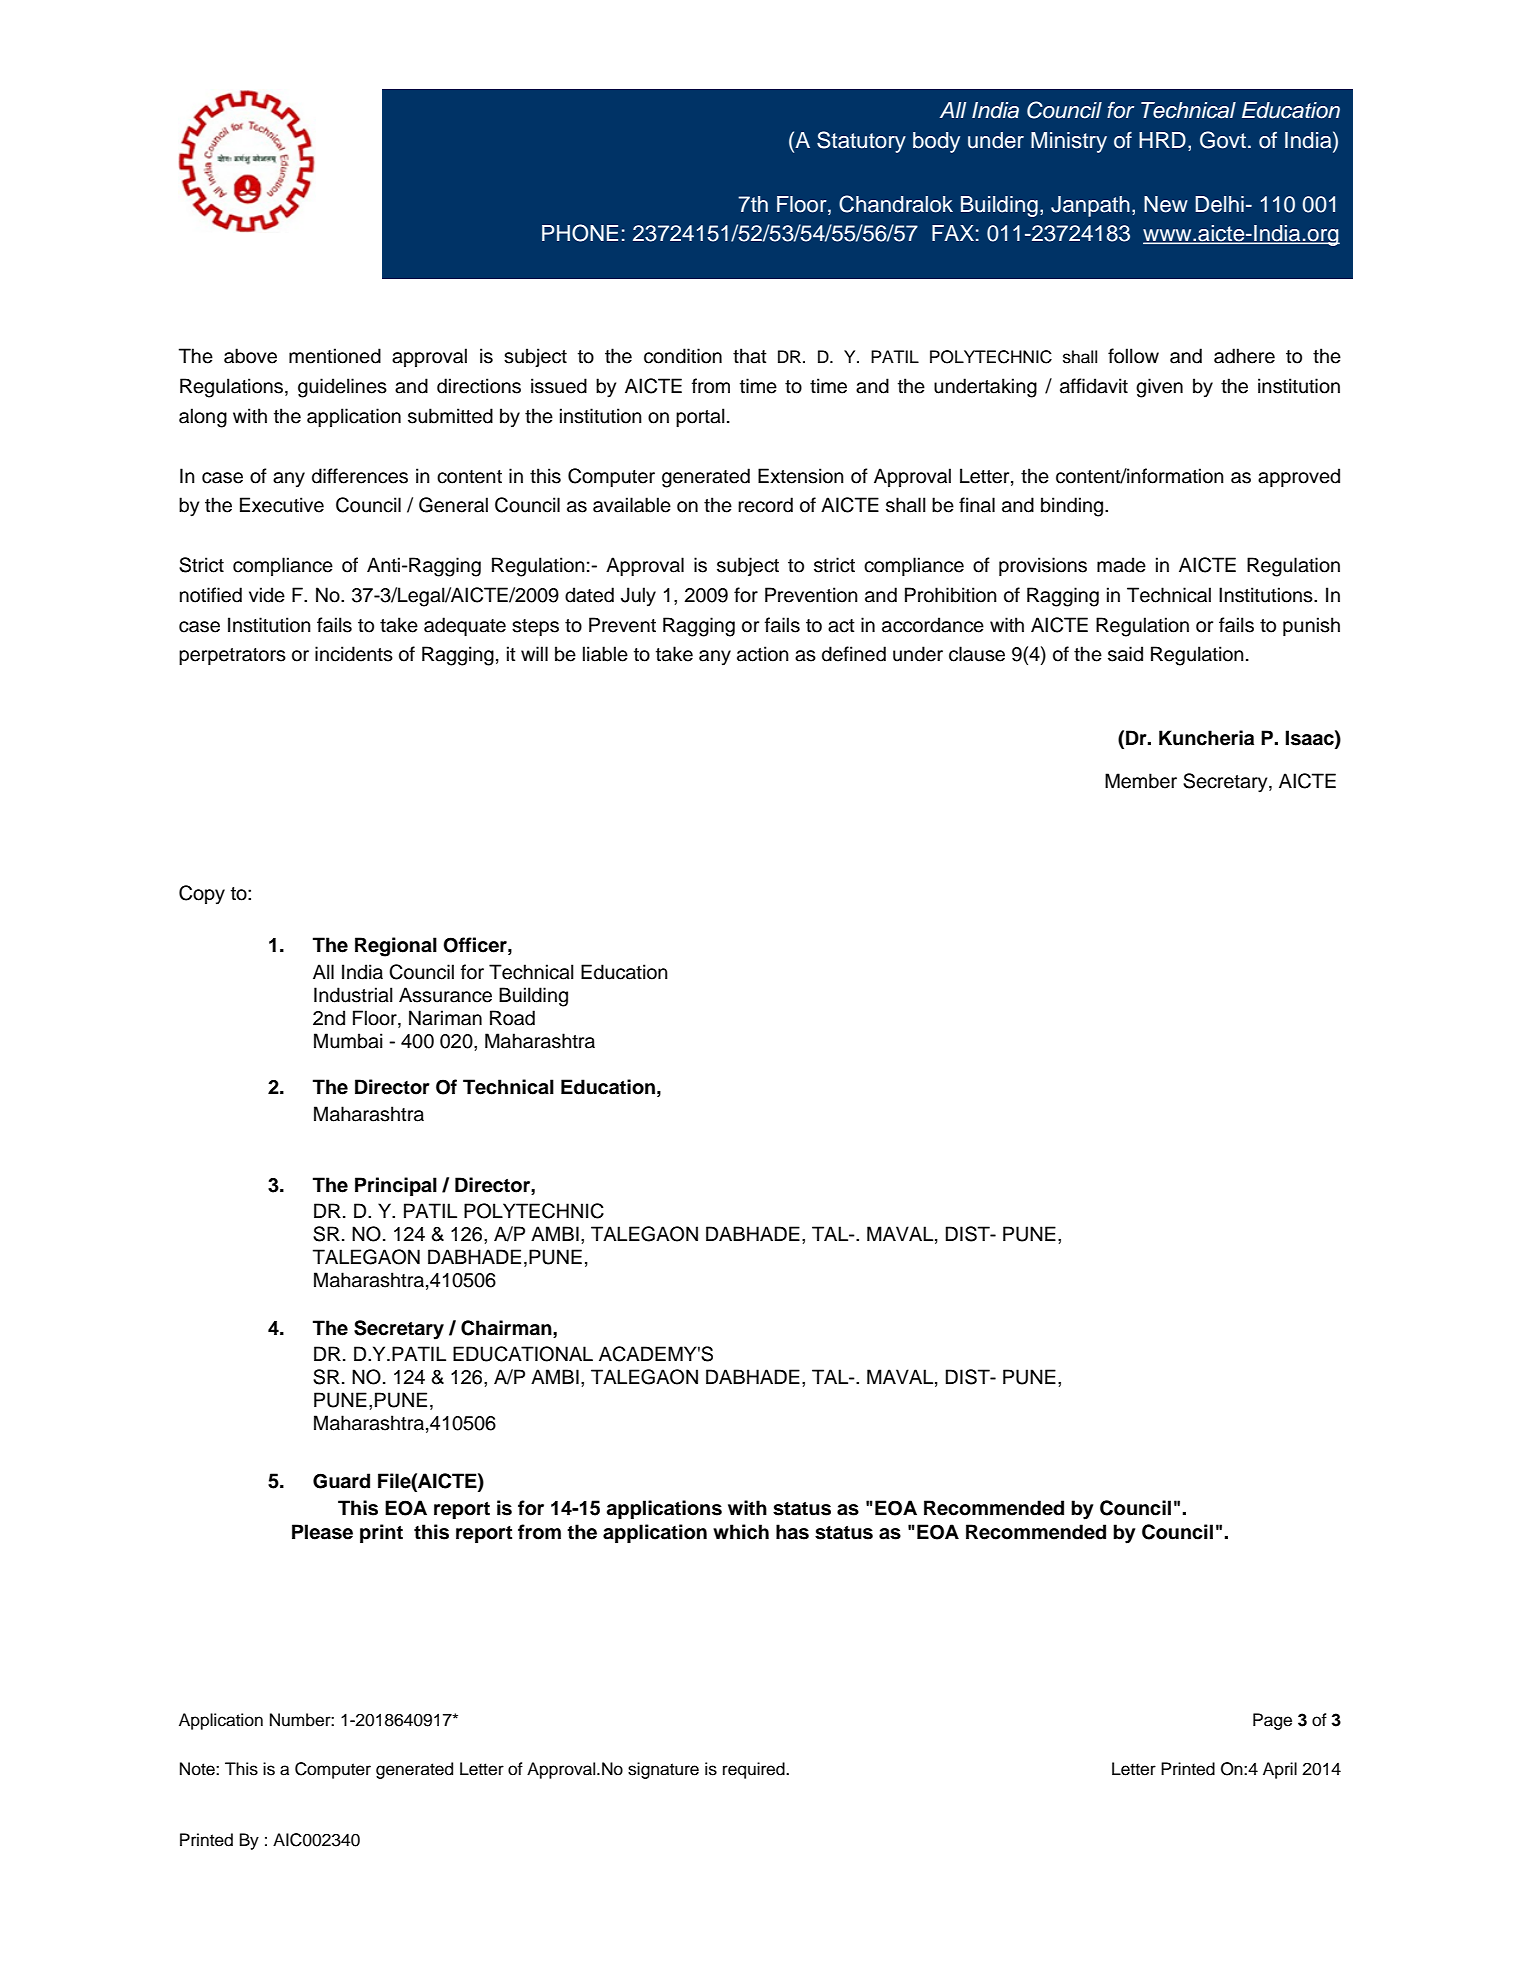  I want to click on which, so click(741, 1532).
